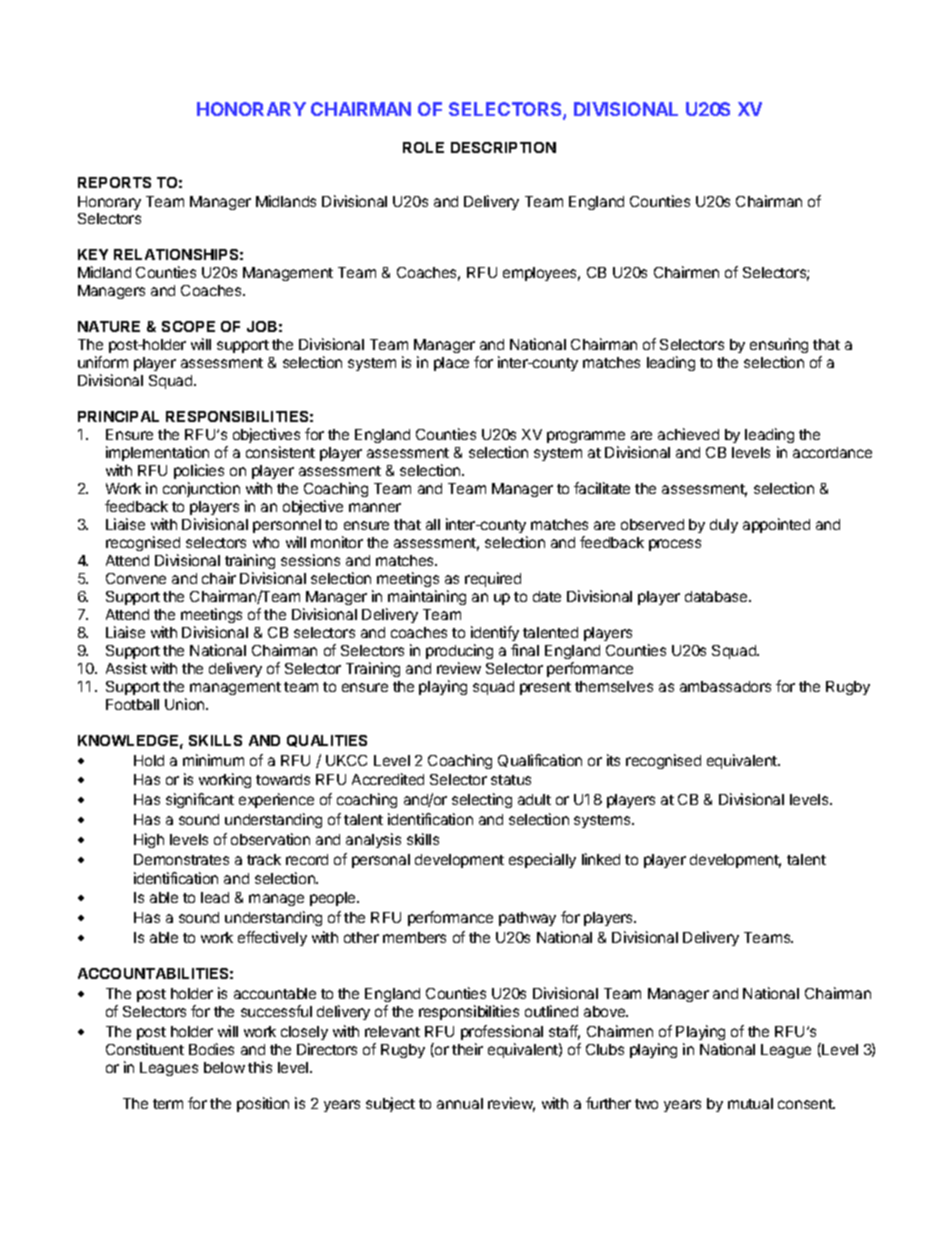 The width and height of the page is (952, 1233). I want to click on DESCRIPTION, so click(503, 147).
